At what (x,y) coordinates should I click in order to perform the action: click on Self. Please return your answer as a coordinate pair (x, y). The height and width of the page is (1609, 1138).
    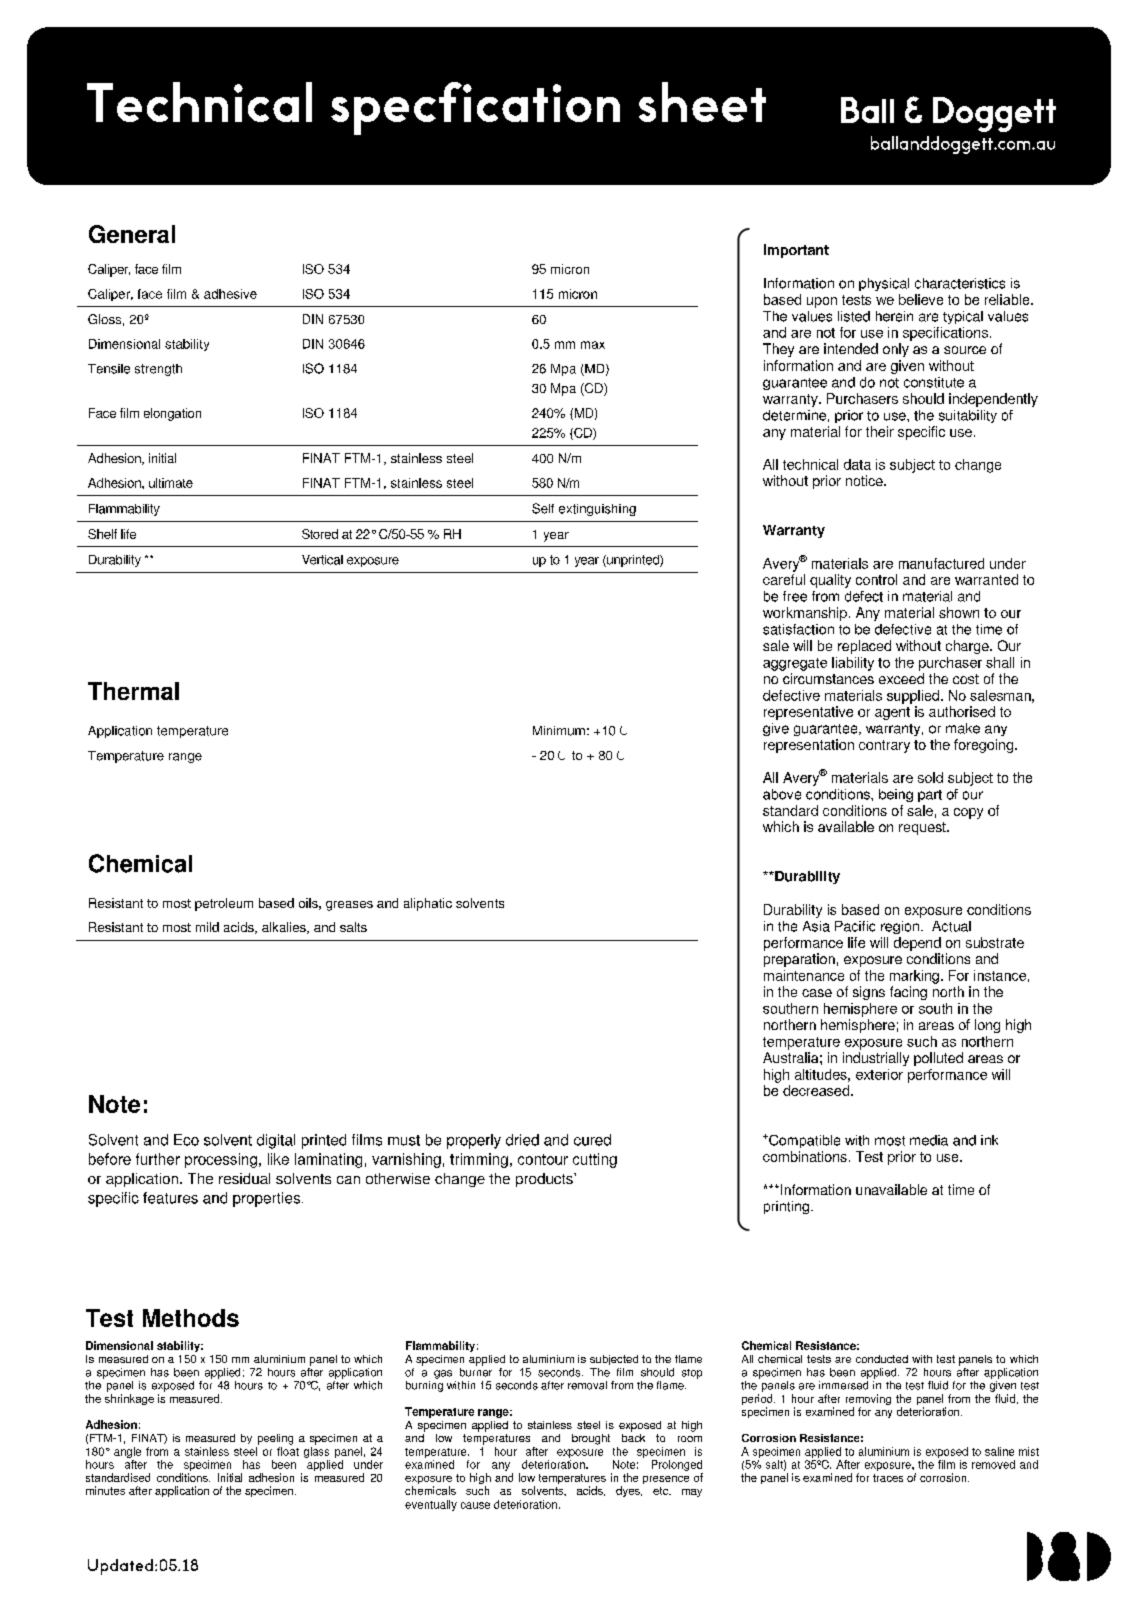
    Looking at the image, I should click on (543, 508).
